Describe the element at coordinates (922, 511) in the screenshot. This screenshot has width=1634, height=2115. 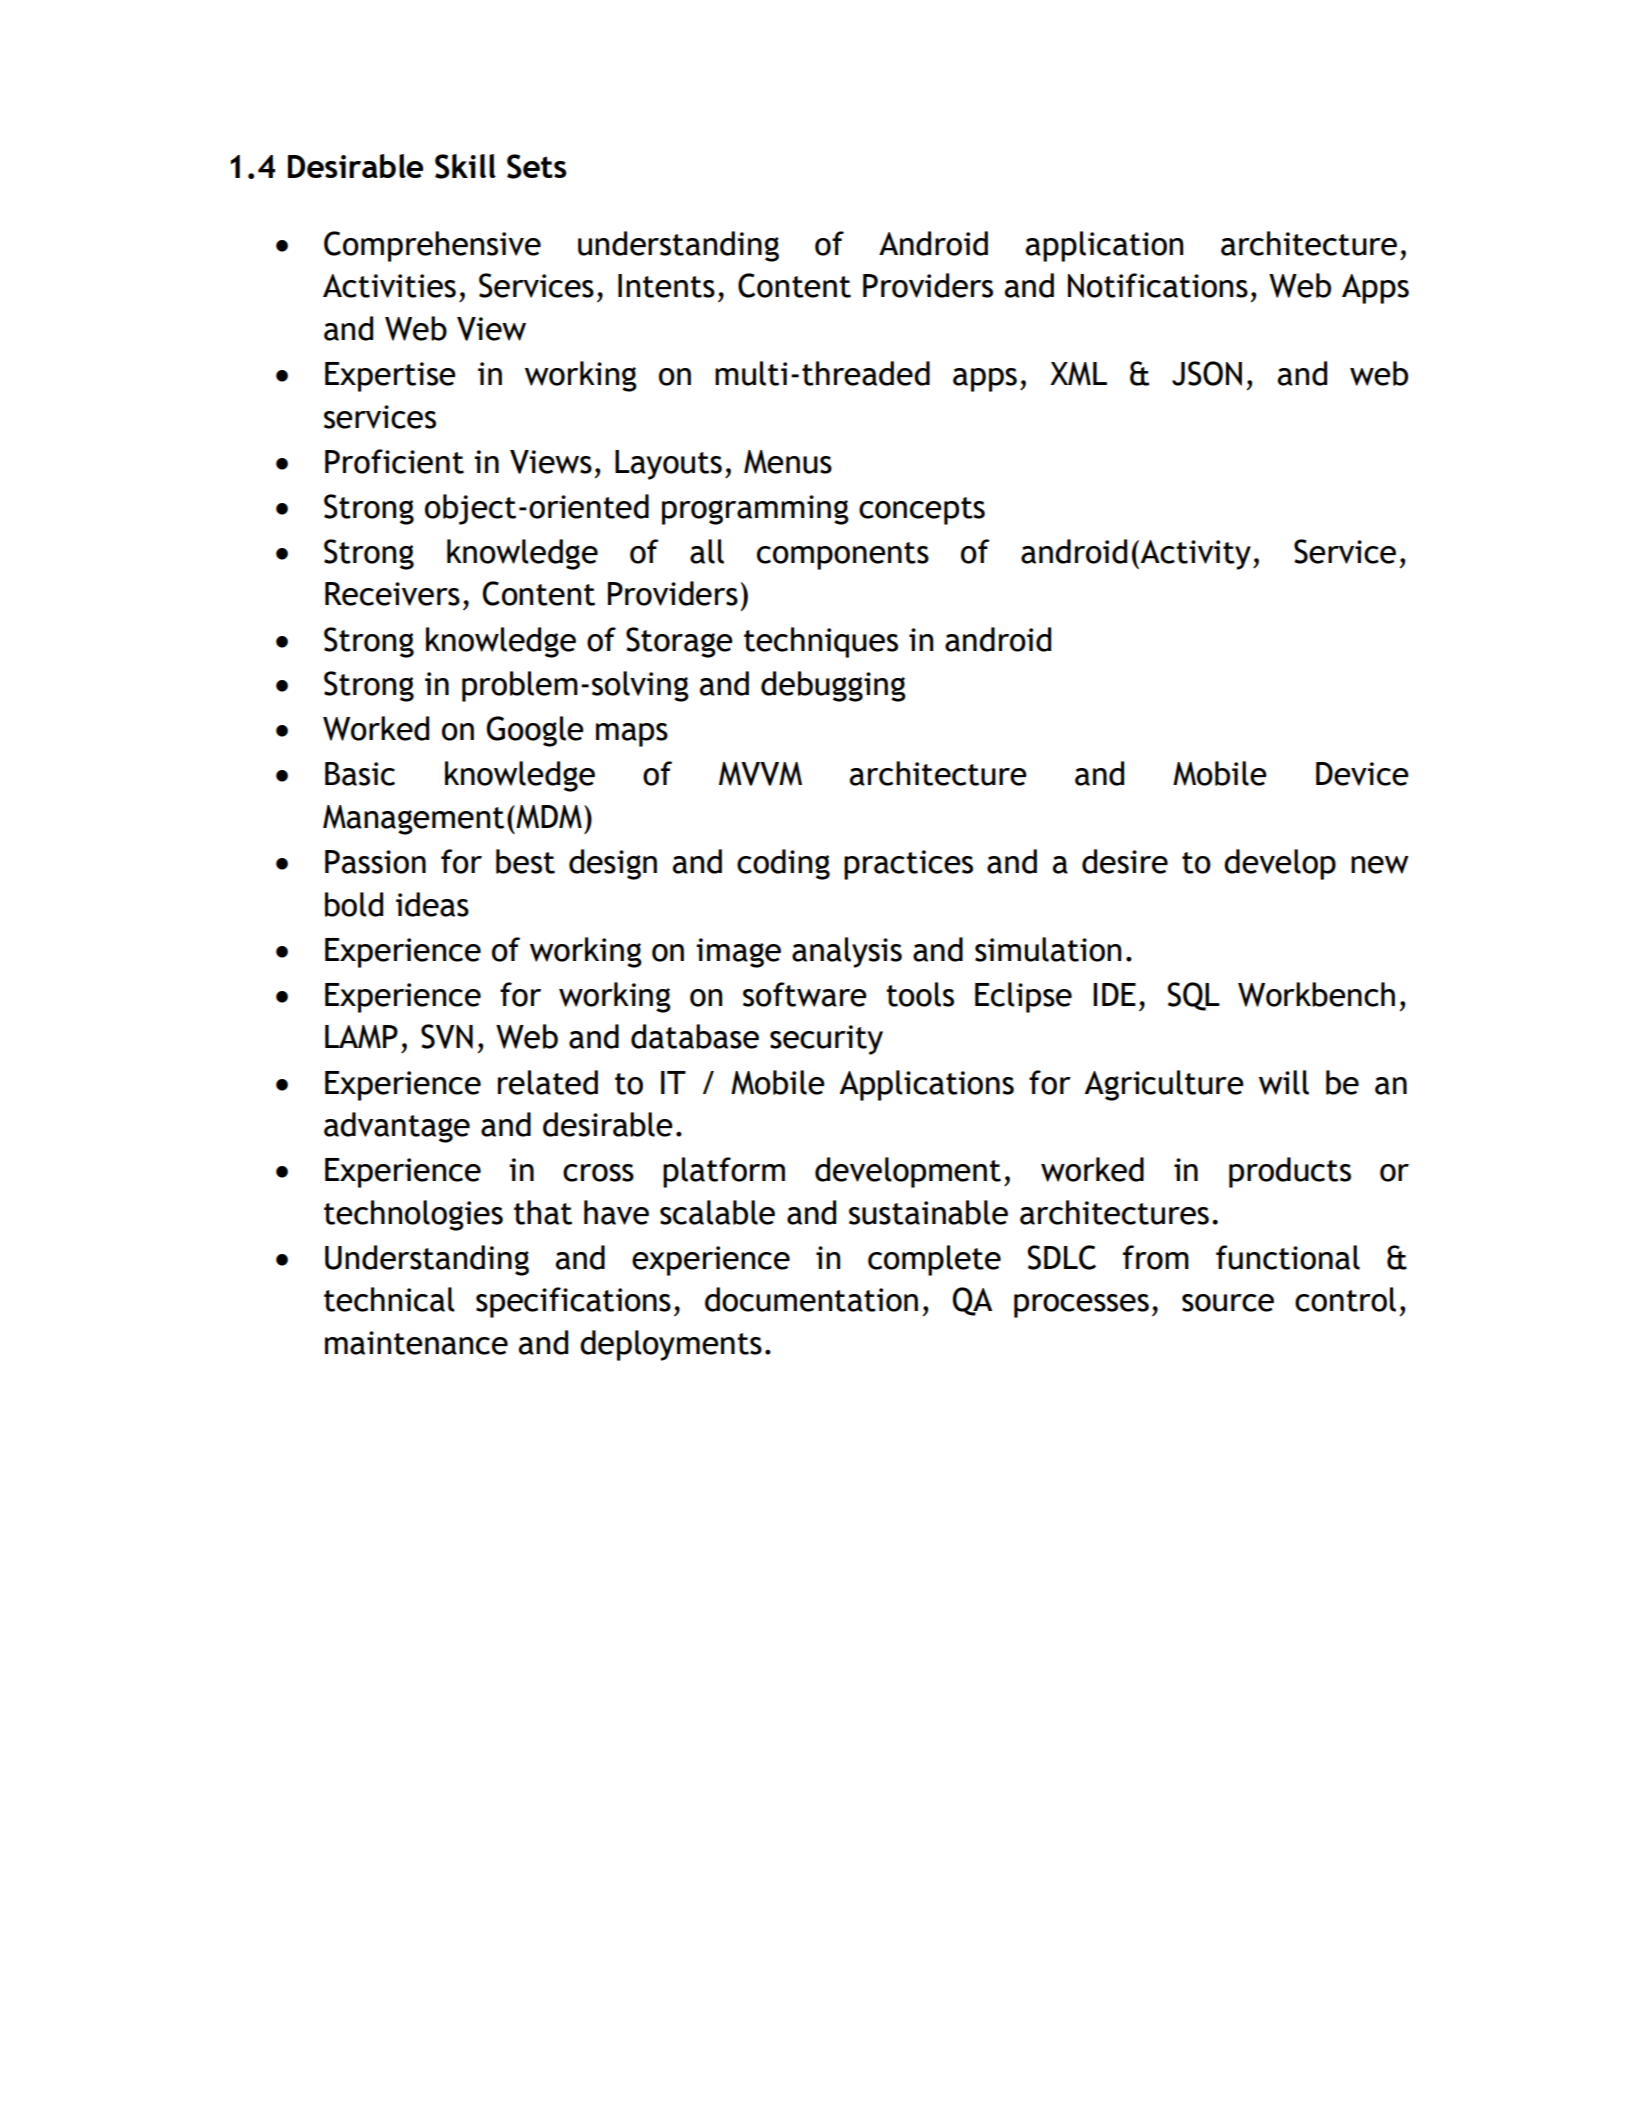
I see `concepts` at that location.
